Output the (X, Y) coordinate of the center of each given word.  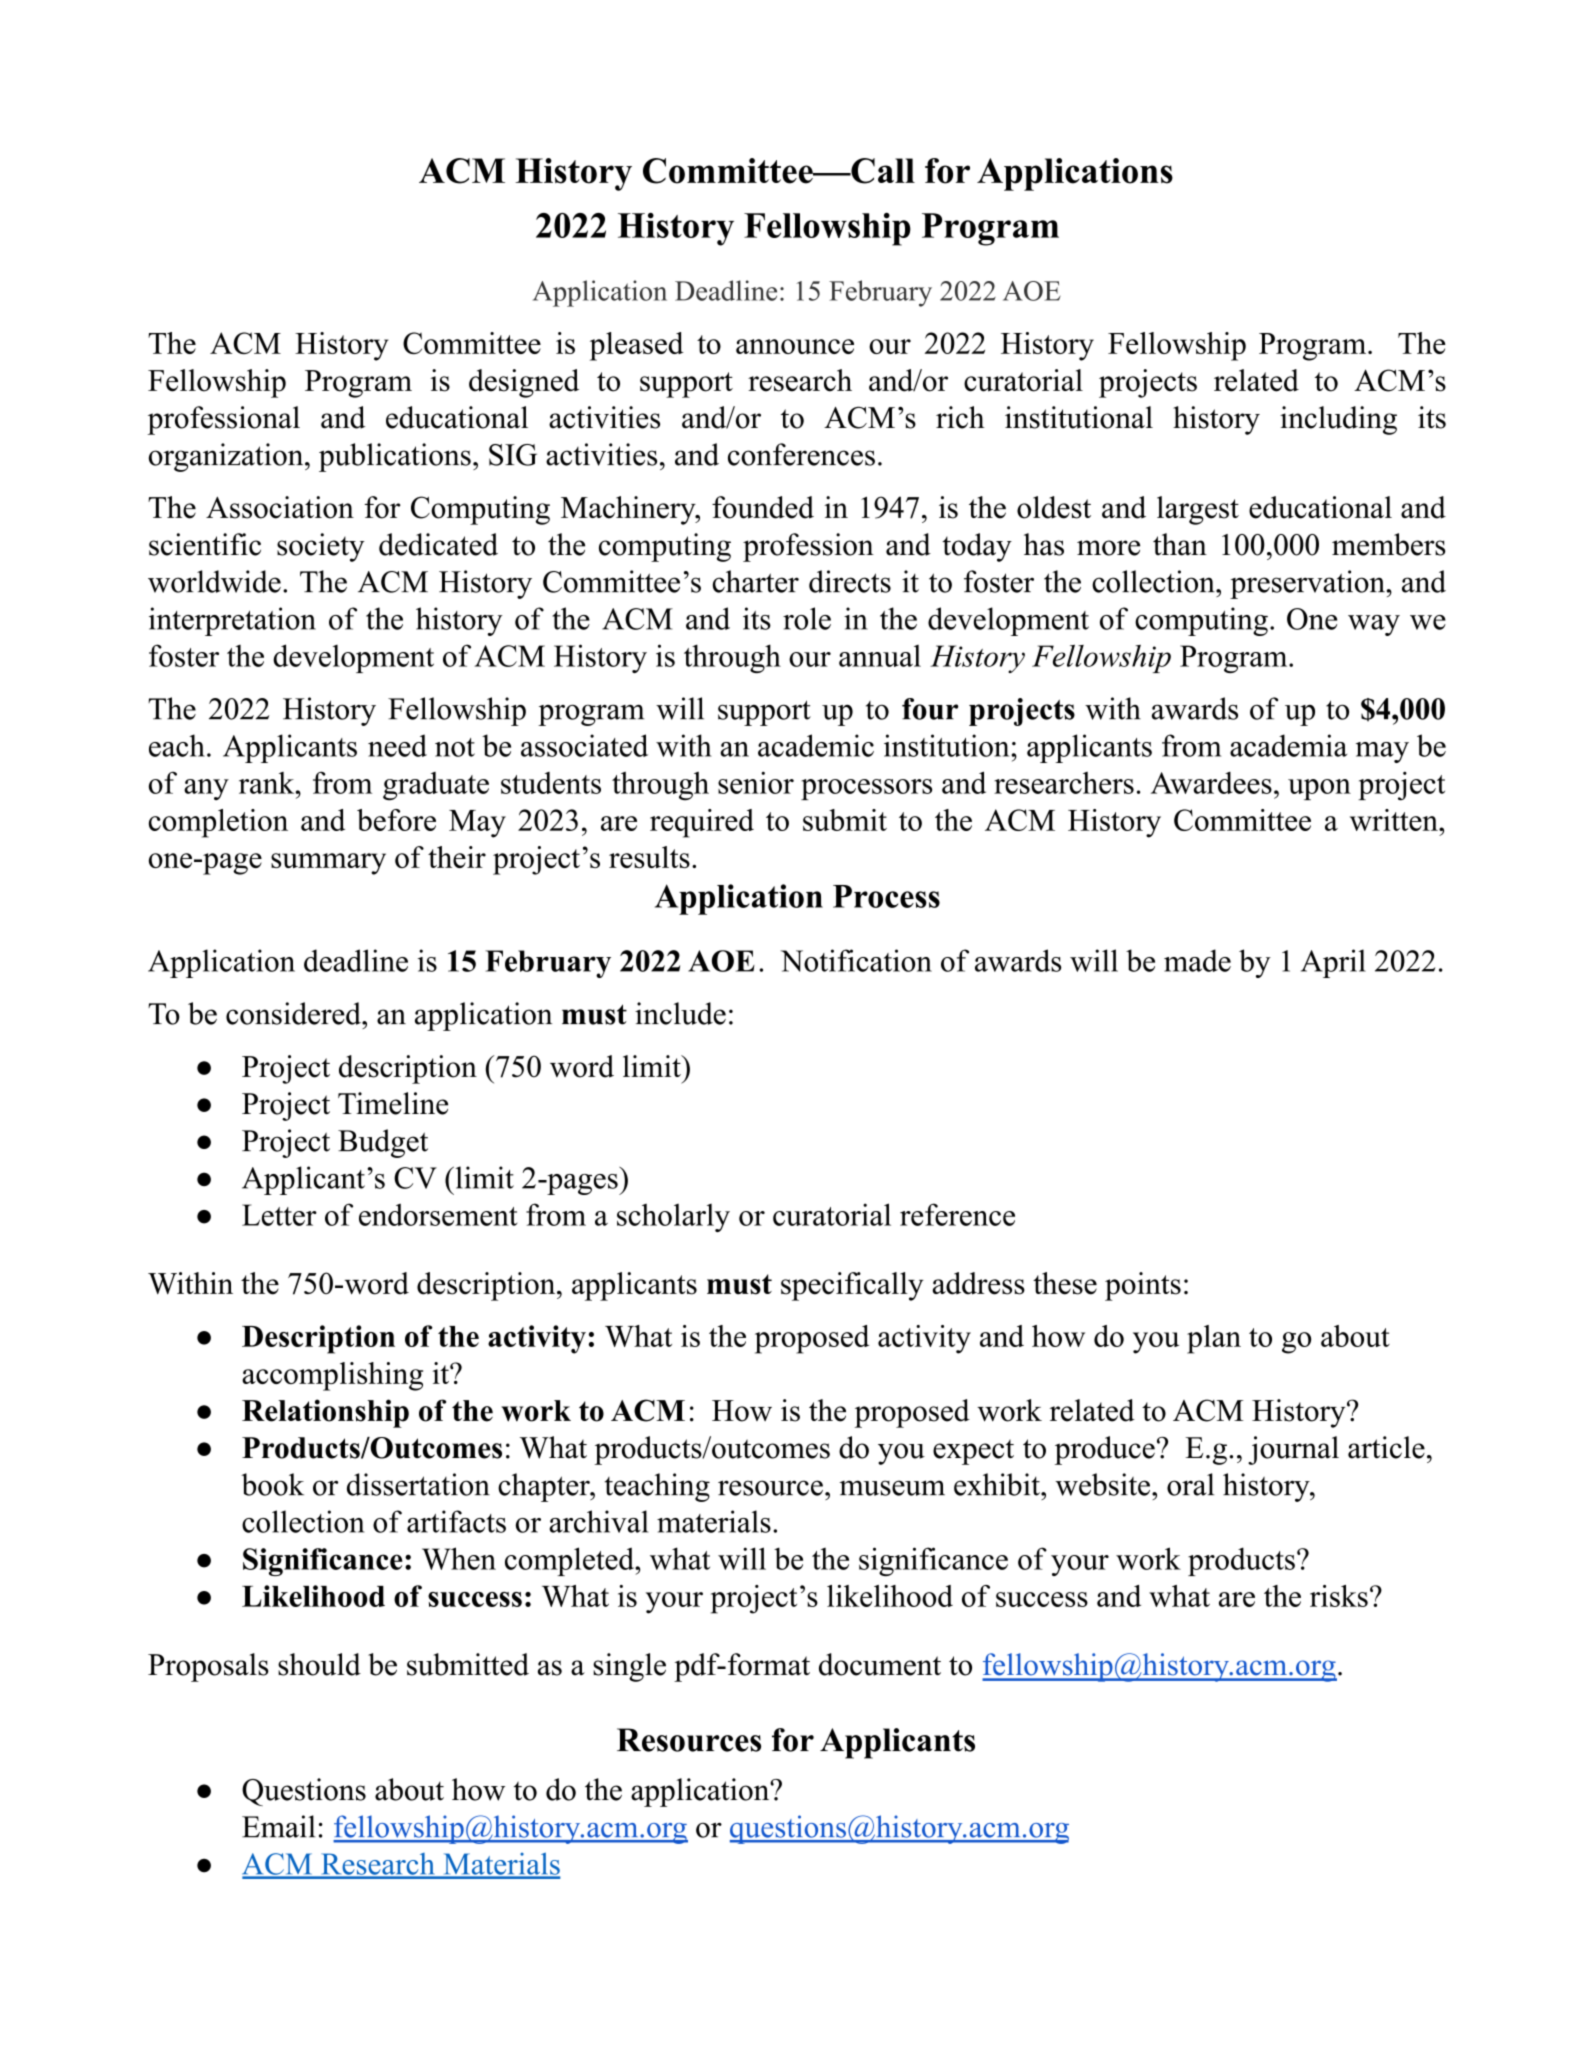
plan (1214, 1339)
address (978, 1283)
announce (795, 346)
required (702, 823)
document (880, 1664)
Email (279, 1826)
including (1338, 420)
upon (1319, 789)
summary (328, 864)
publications (395, 457)
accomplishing (332, 1376)
